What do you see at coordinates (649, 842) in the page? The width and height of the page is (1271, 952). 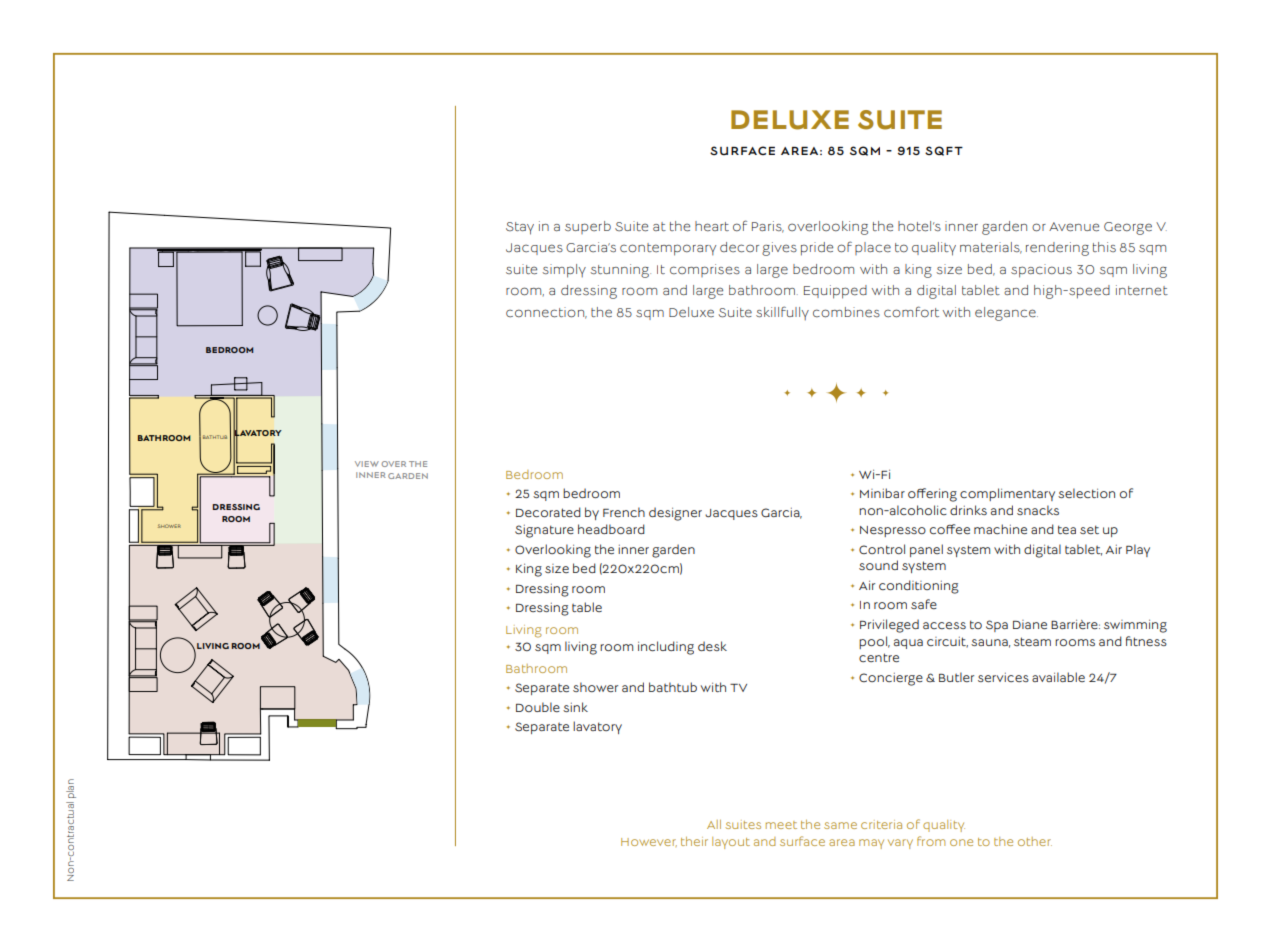 I see `However` at bounding box center [649, 842].
